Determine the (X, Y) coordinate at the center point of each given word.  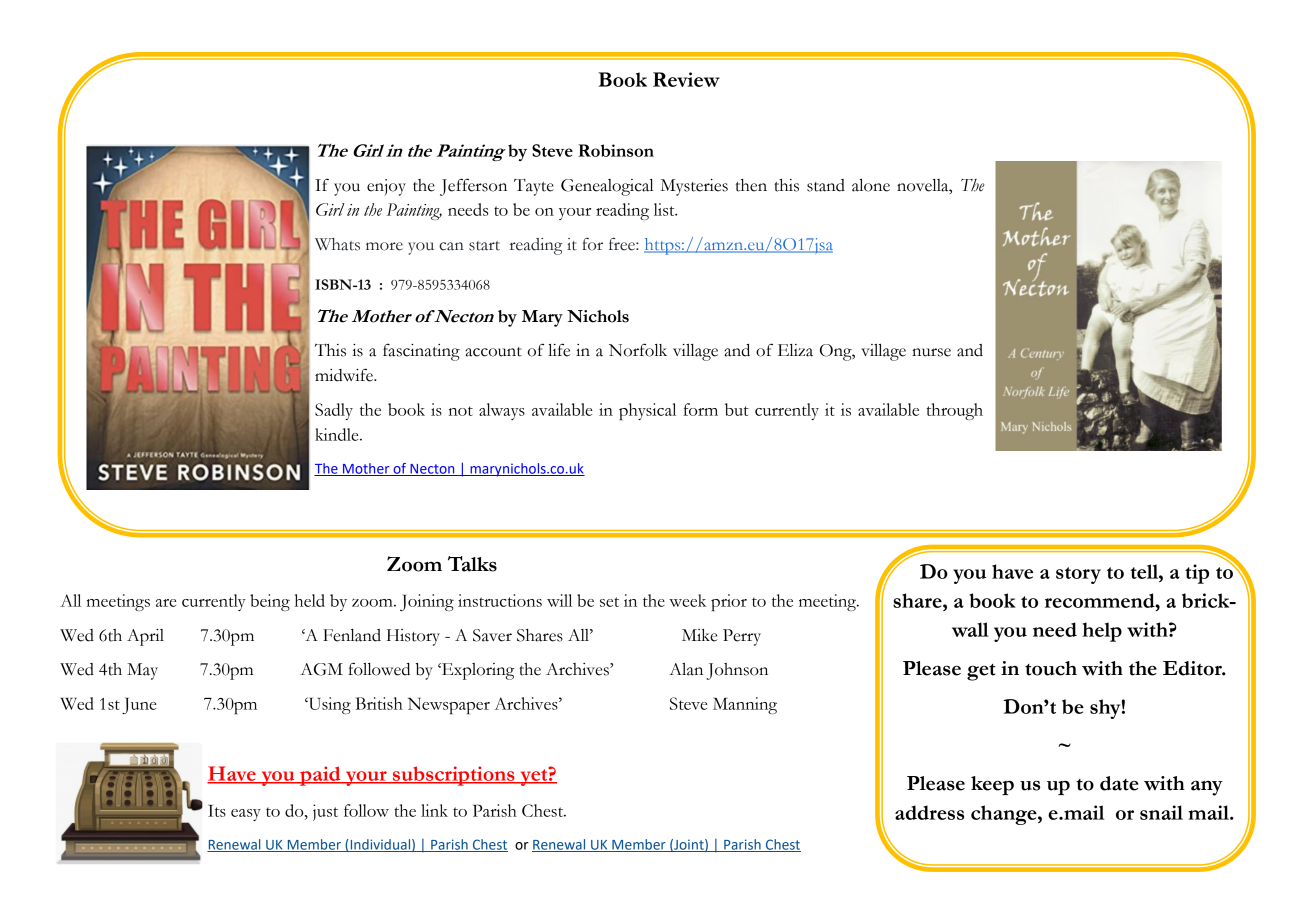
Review (686, 79)
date (1119, 783)
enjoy (386, 187)
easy (246, 815)
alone (871, 185)
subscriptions (453, 776)
